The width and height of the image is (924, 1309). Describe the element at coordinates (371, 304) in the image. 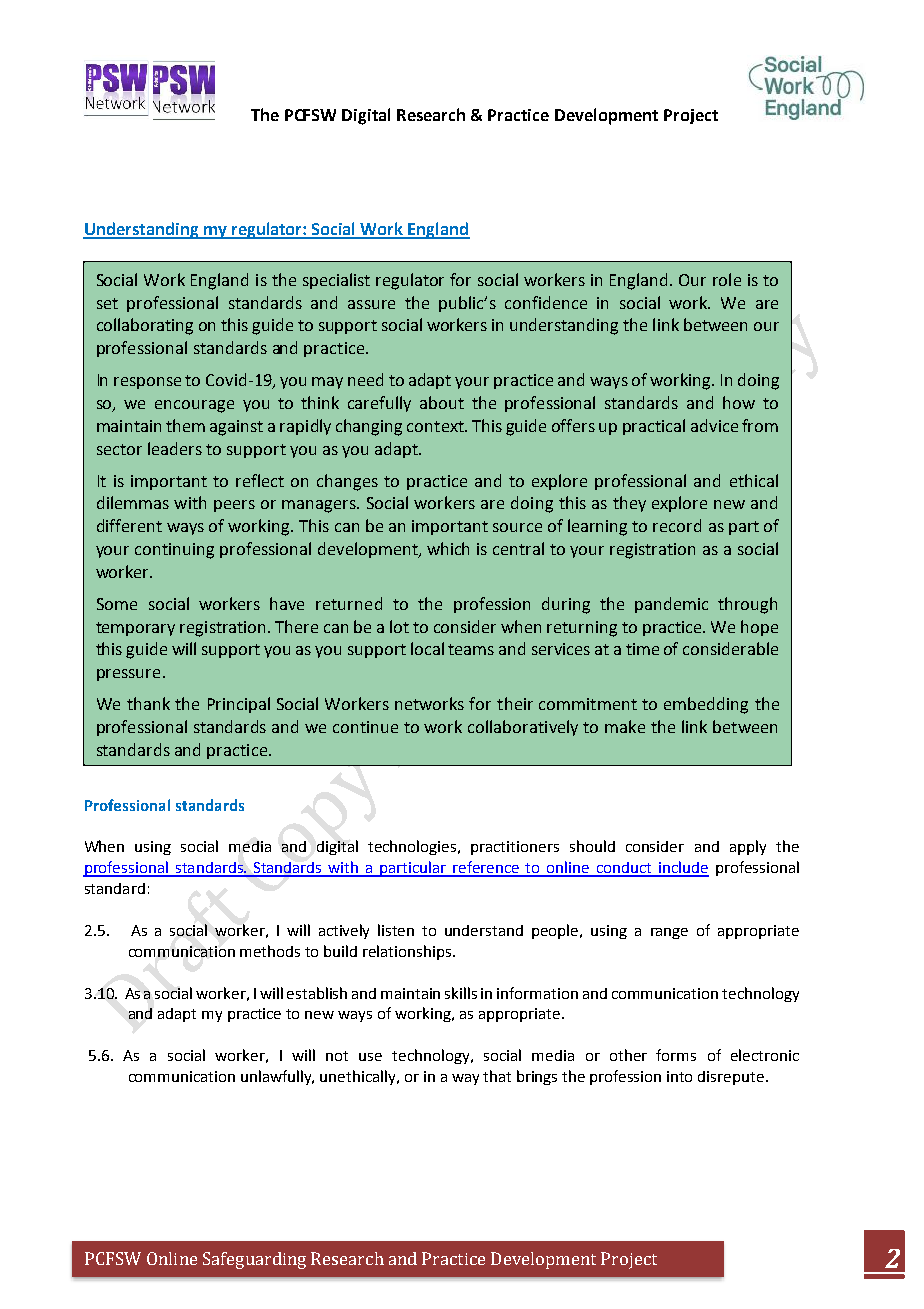

I see `assure` at that location.
